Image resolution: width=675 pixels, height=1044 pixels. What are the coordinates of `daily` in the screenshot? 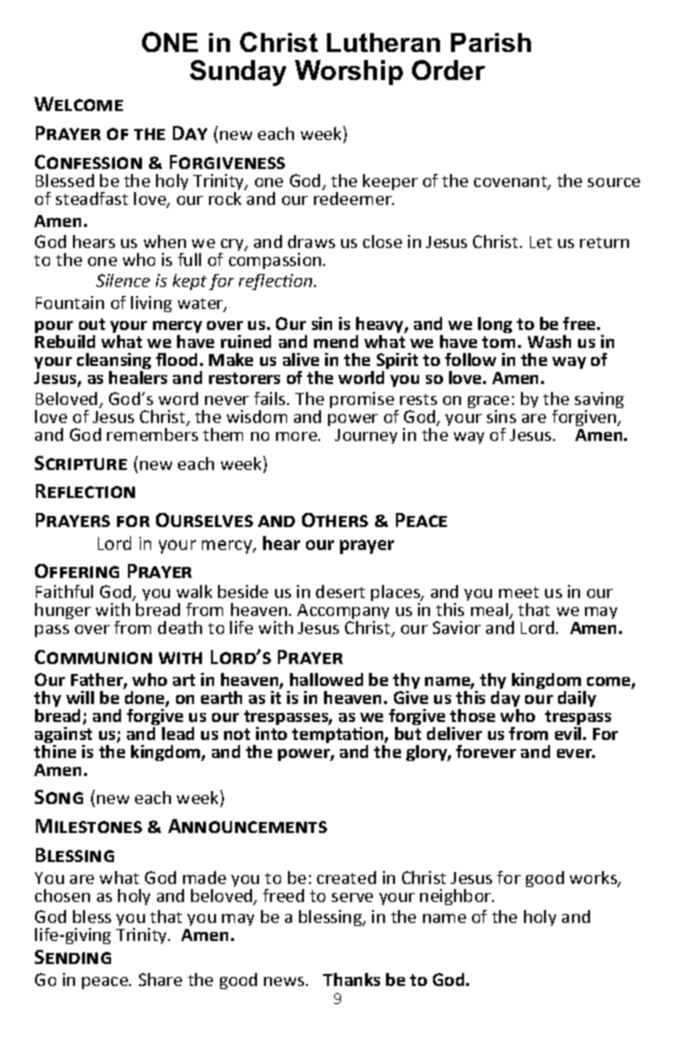 It's located at (577, 699).
